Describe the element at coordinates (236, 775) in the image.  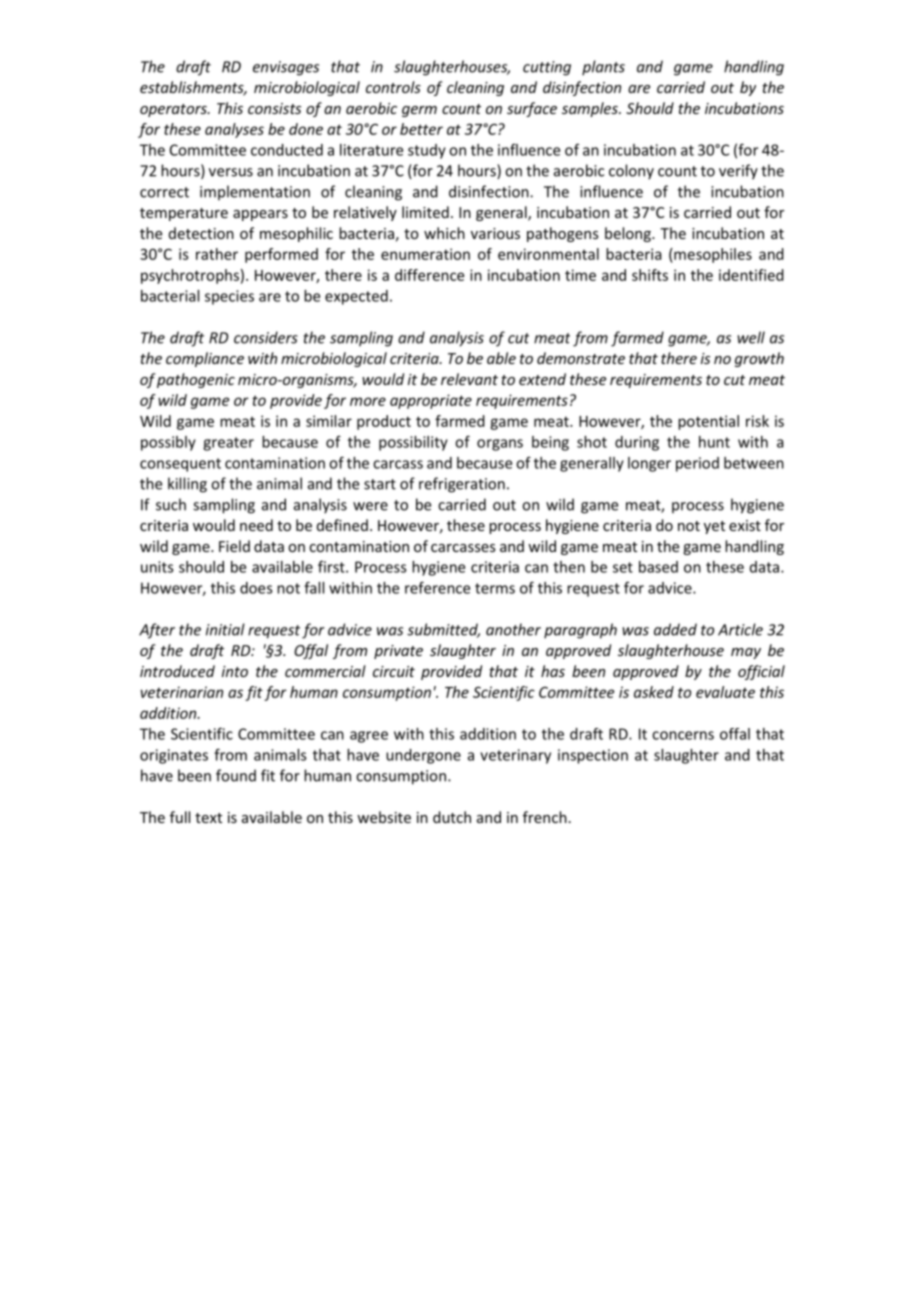
I see `found` at that location.
